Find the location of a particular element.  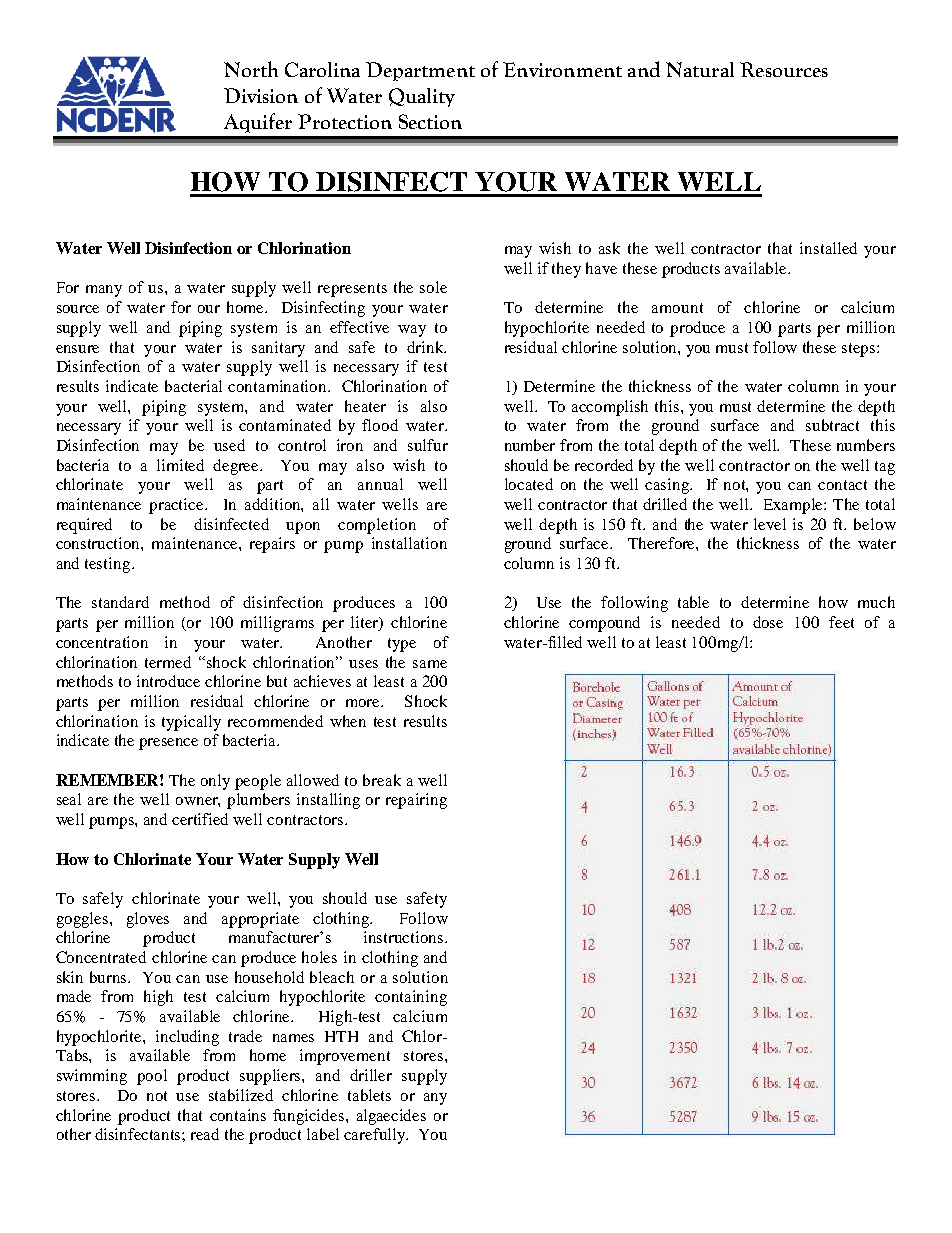

Natural is located at coordinates (700, 69).
